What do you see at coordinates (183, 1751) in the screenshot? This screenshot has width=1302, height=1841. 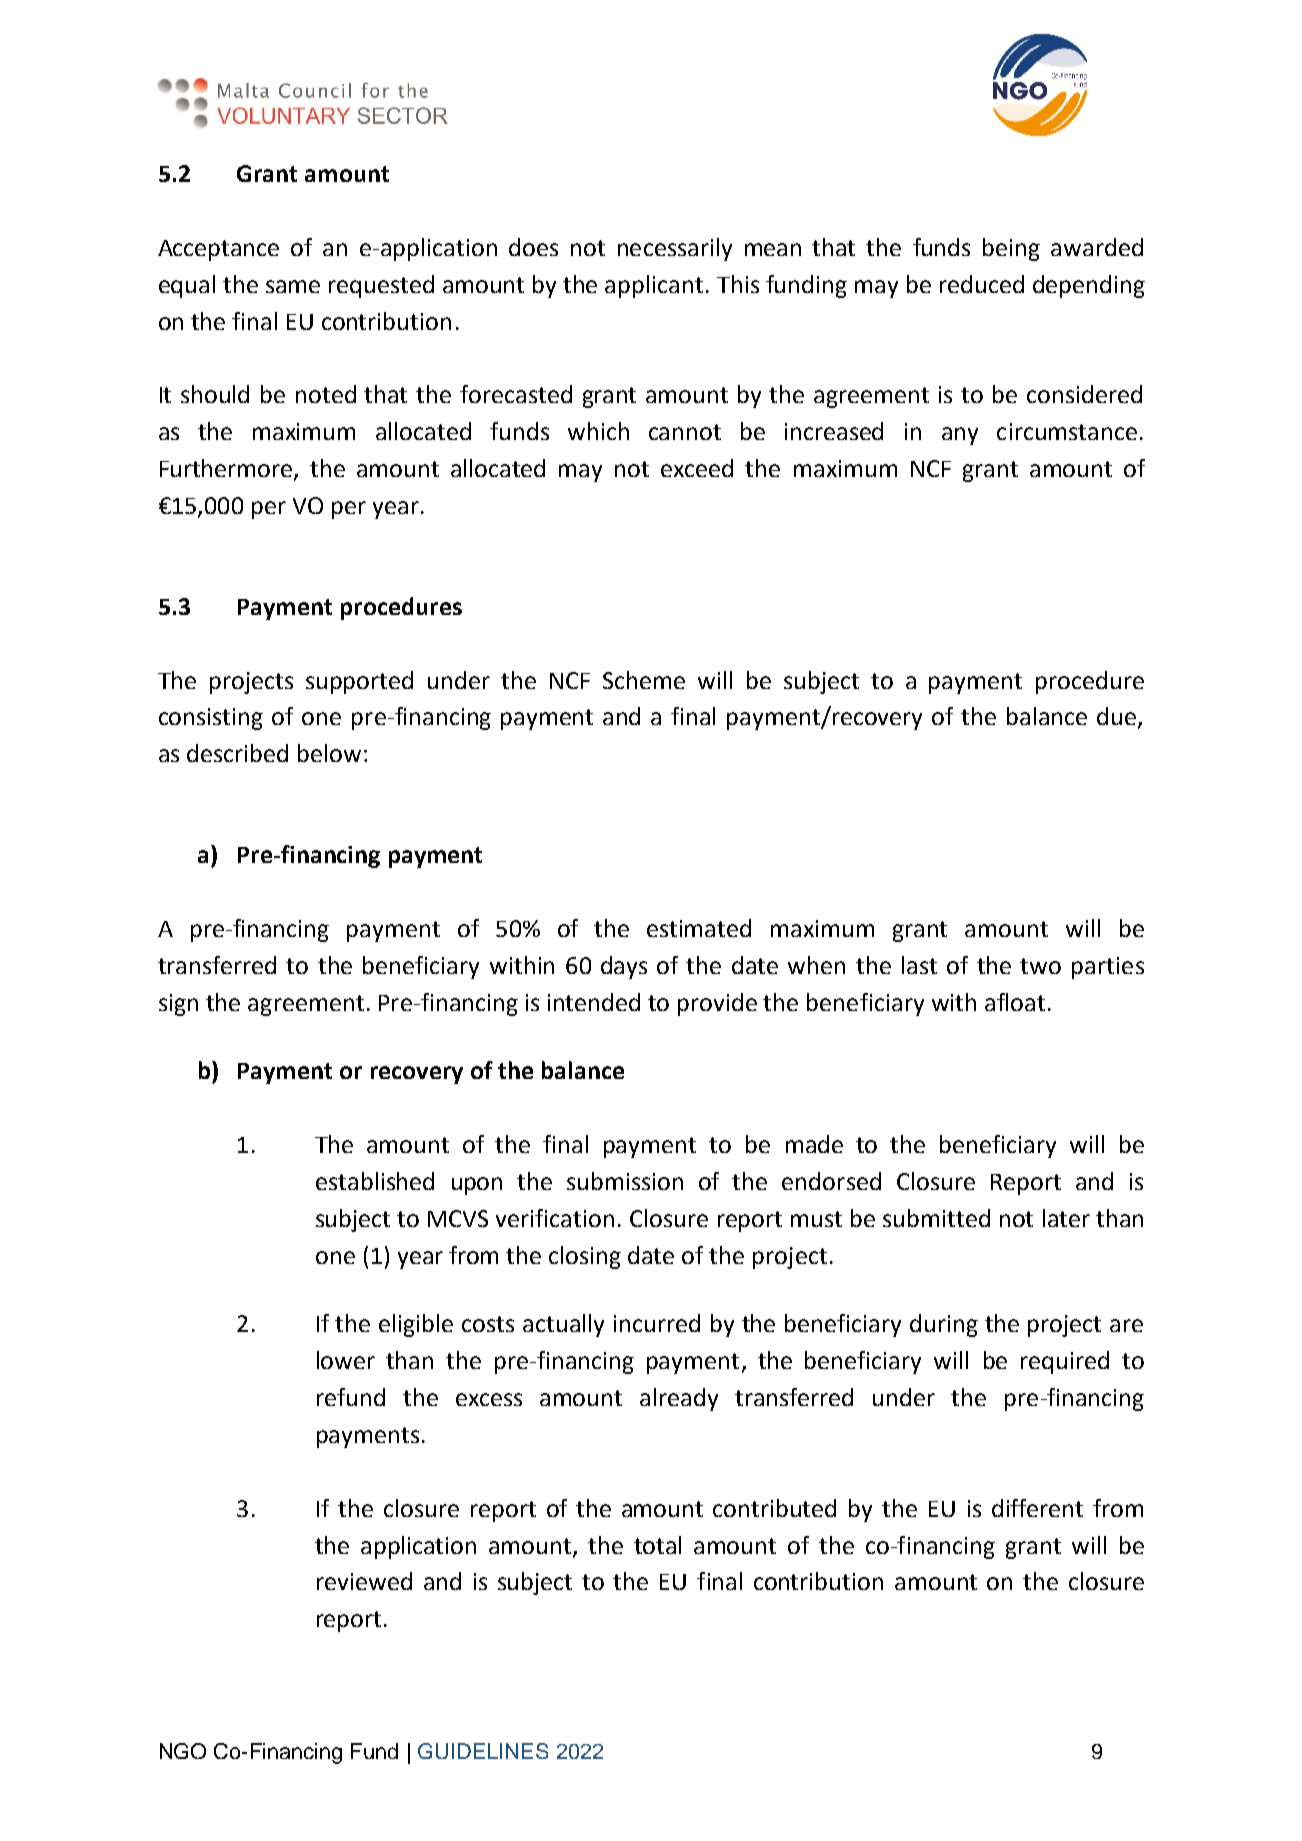 I see `NGO` at bounding box center [183, 1751].
